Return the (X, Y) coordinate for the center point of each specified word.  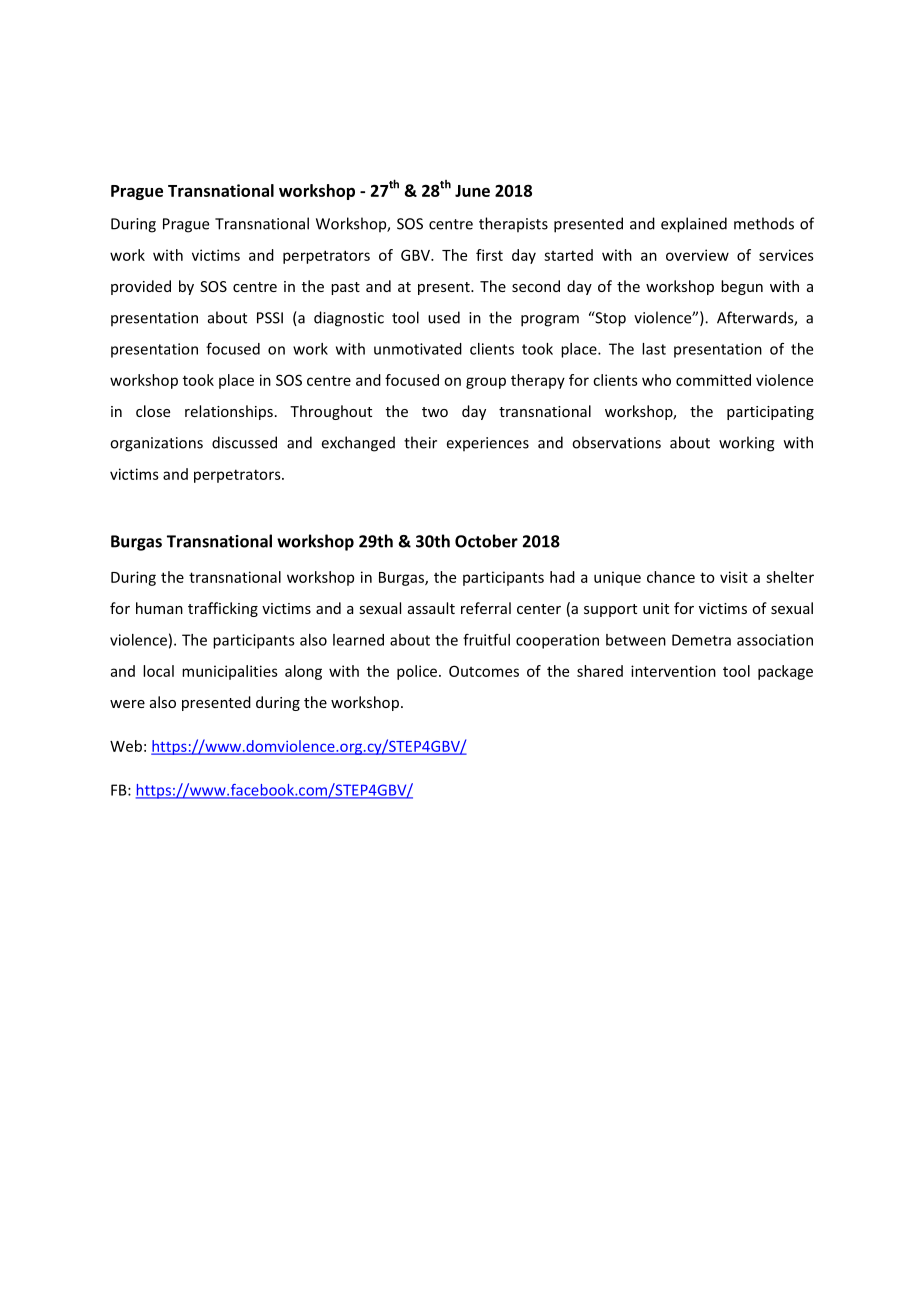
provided (141, 287)
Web (126, 746)
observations (616, 442)
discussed (244, 442)
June (472, 191)
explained (694, 225)
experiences (488, 444)
